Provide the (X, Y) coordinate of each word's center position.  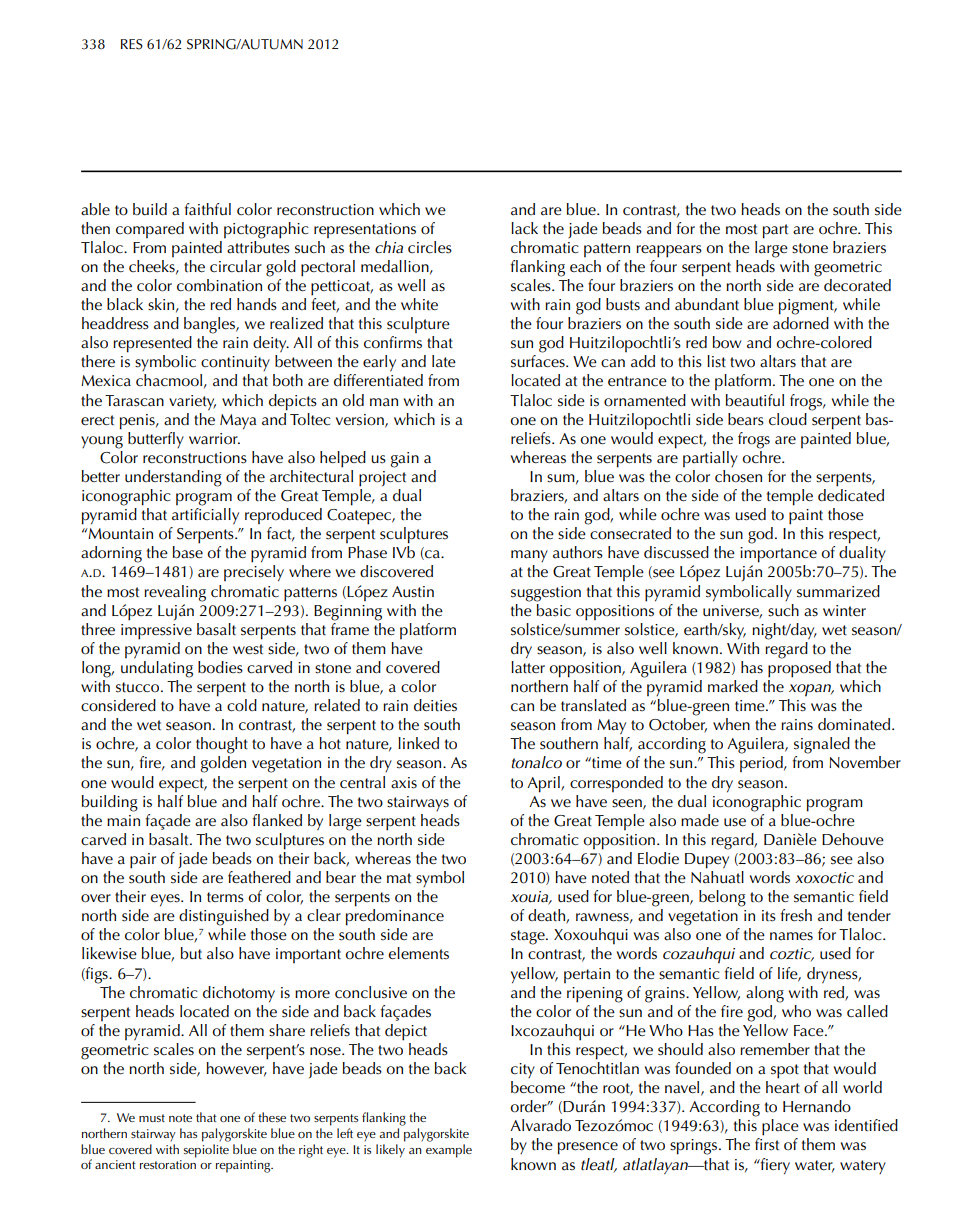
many (529, 556)
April (544, 784)
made (700, 820)
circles (430, 247)
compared (150, 230)
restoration (168, 1164)
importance (778, 555)
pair (143, 861)
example (449, 1149)
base (188, 552)
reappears (669, 251)
